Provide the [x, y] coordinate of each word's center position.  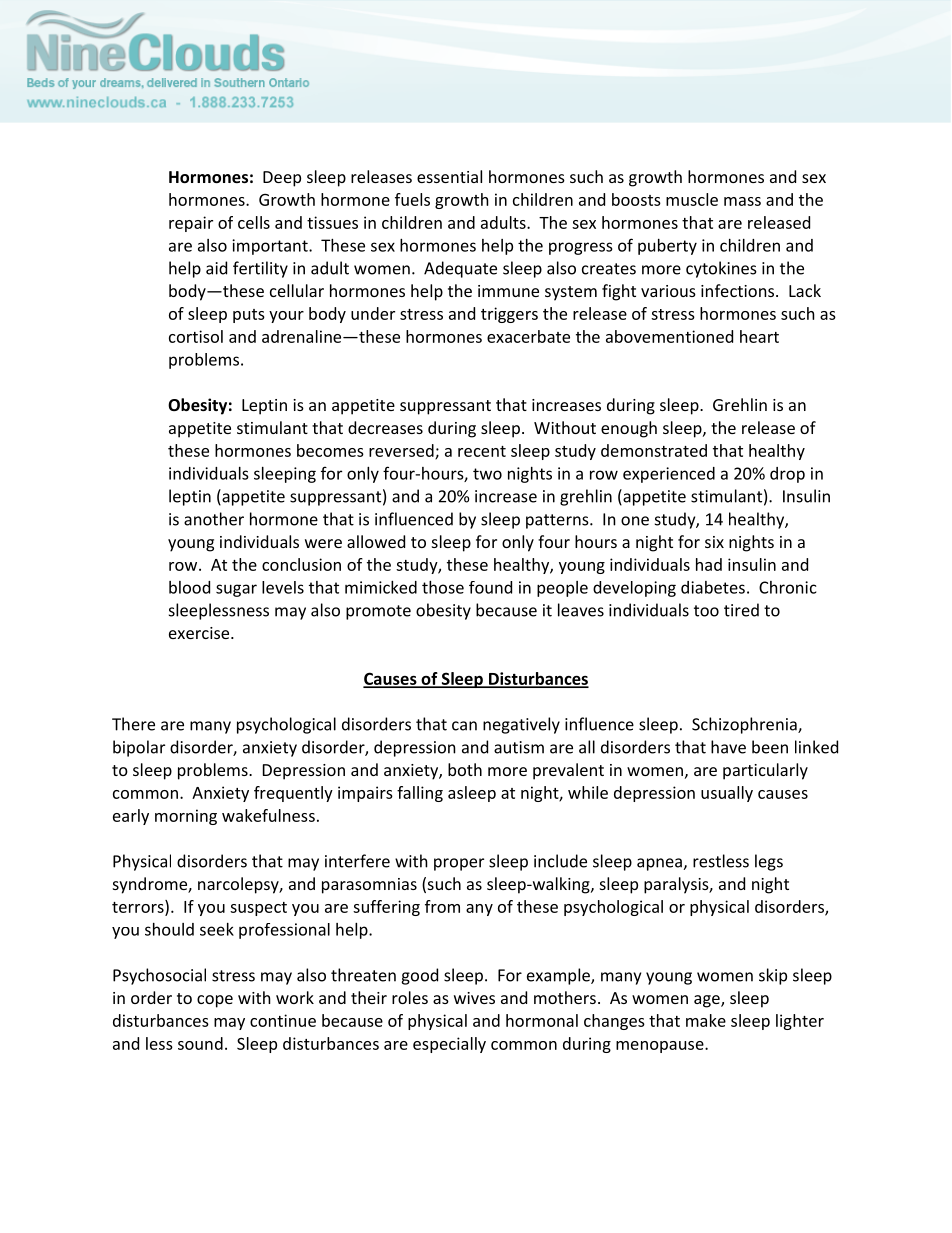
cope [215, 1001]
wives [474, 998]
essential [449, 176]
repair [191, 224]
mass [742, 201]
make [706, 1020]
